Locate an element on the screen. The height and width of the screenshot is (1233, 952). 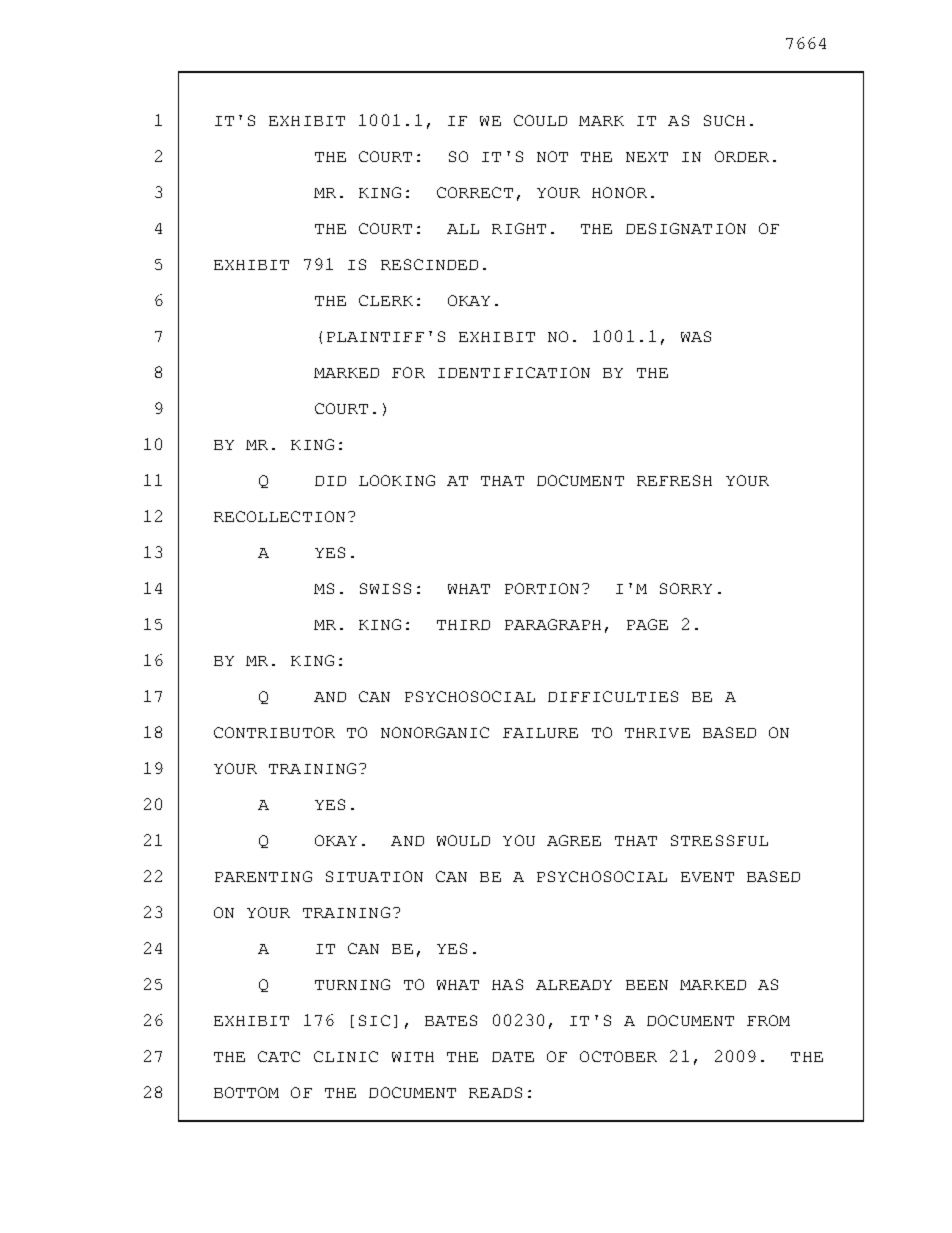
COULD is located at coordinates (540, 120).
